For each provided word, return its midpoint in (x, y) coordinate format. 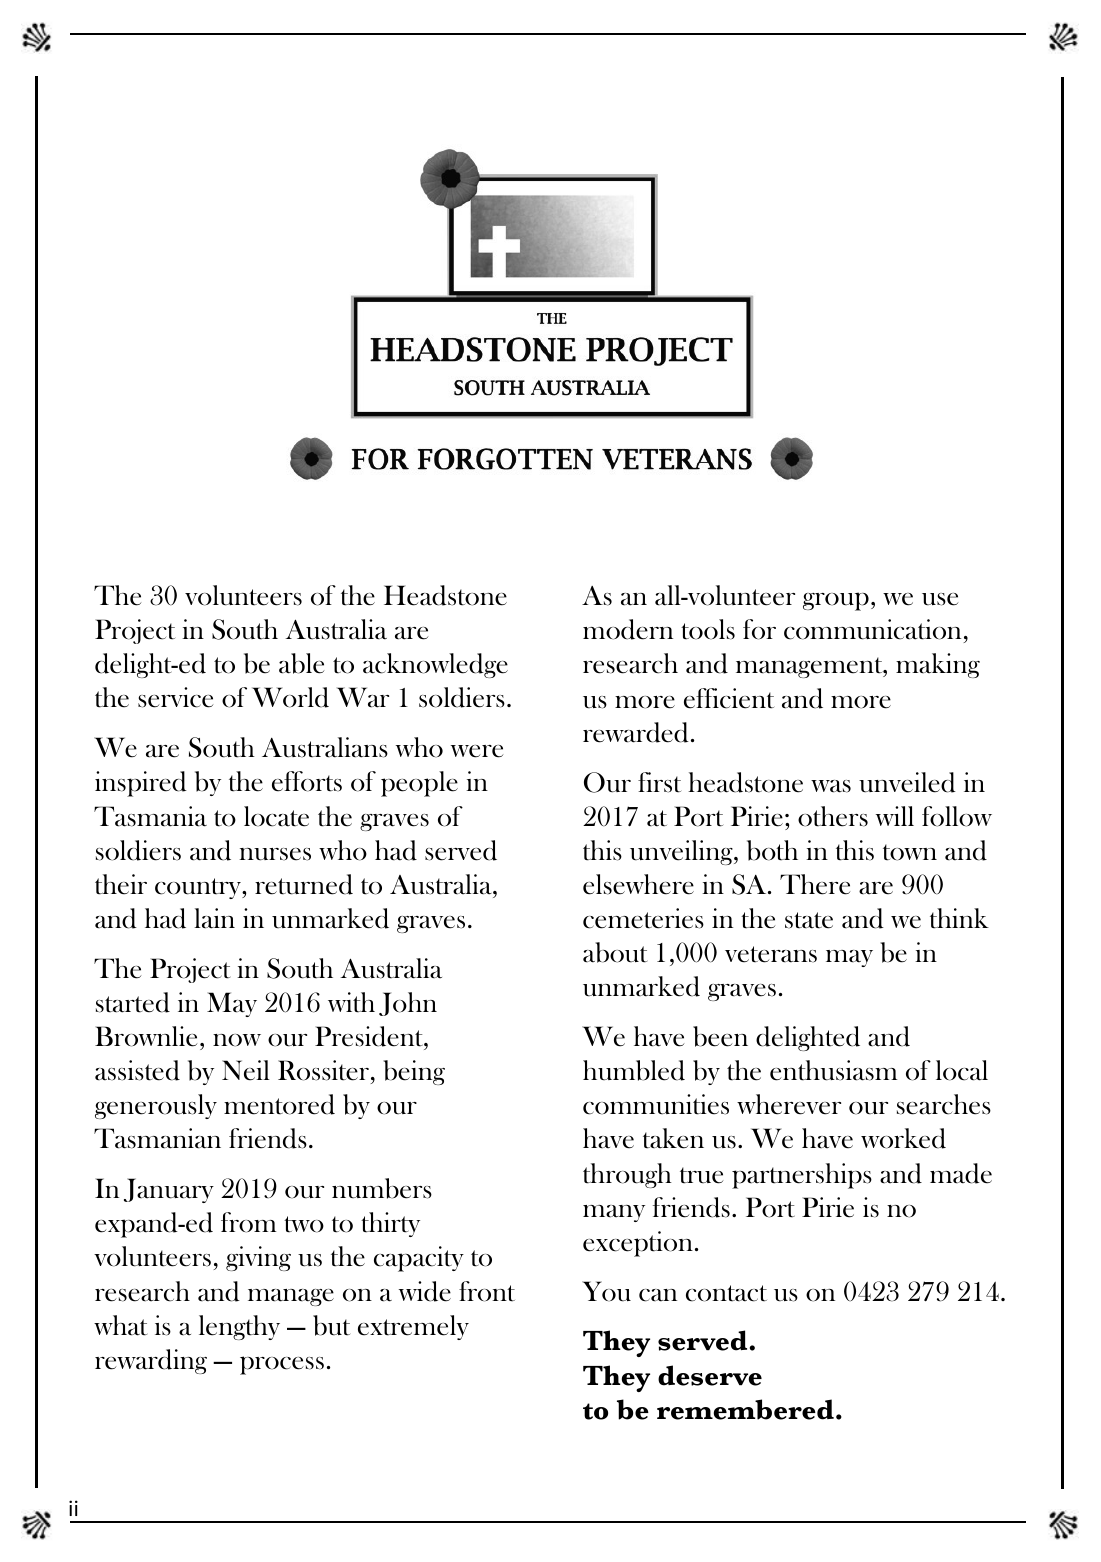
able (301, 663)
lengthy (239, 1327)
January (169, 1190)
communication (872, 629)
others (833, 816)
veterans (771, 954)
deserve (710, 1375)
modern (628, 629)
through (627, 1175)
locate (276, 816)
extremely (413, 1327)
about (615, 952)
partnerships (802, 1176)
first (659, 782)
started (133, 1002)
